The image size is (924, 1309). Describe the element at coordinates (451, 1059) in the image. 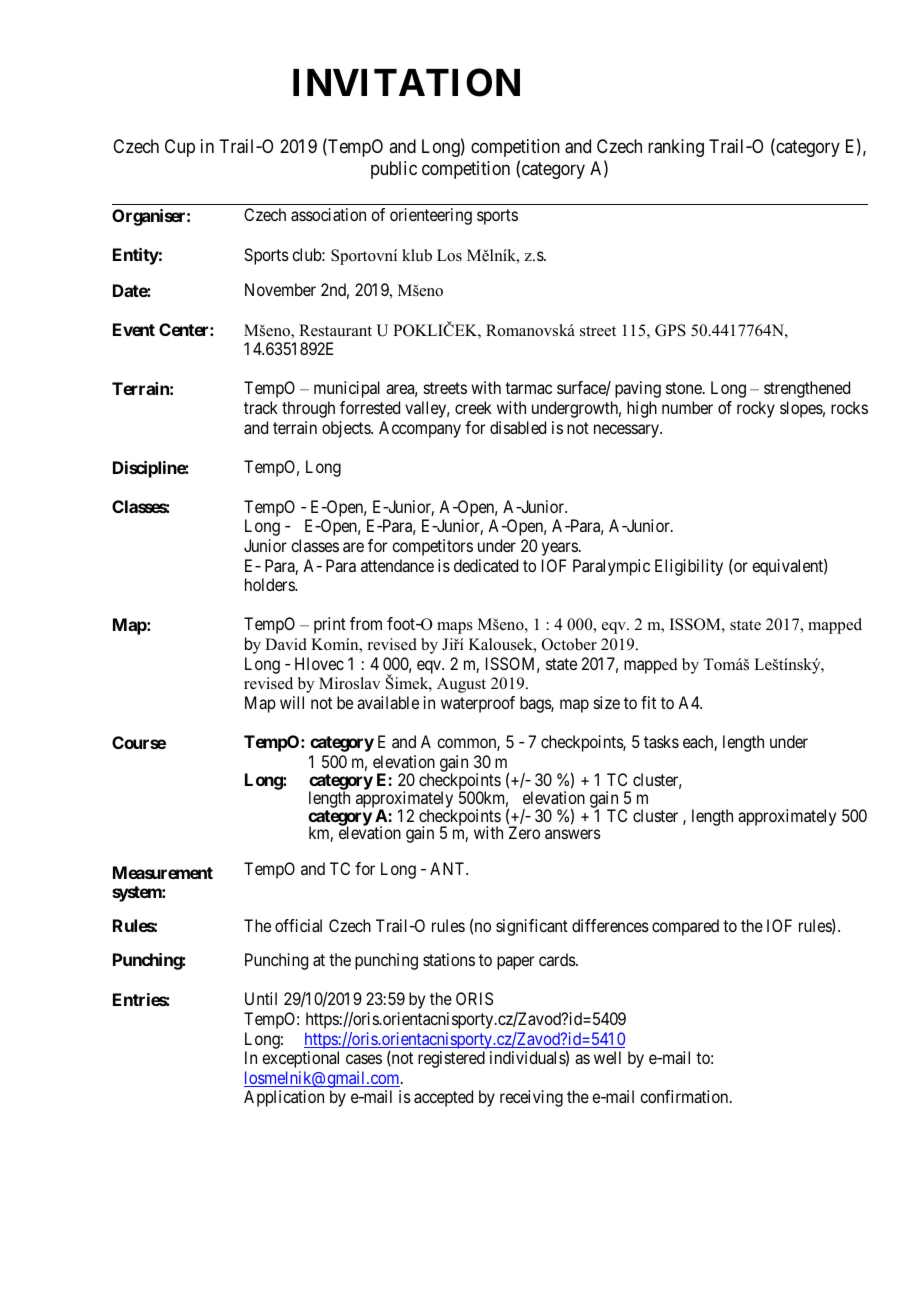

I see `registered` at that location.
